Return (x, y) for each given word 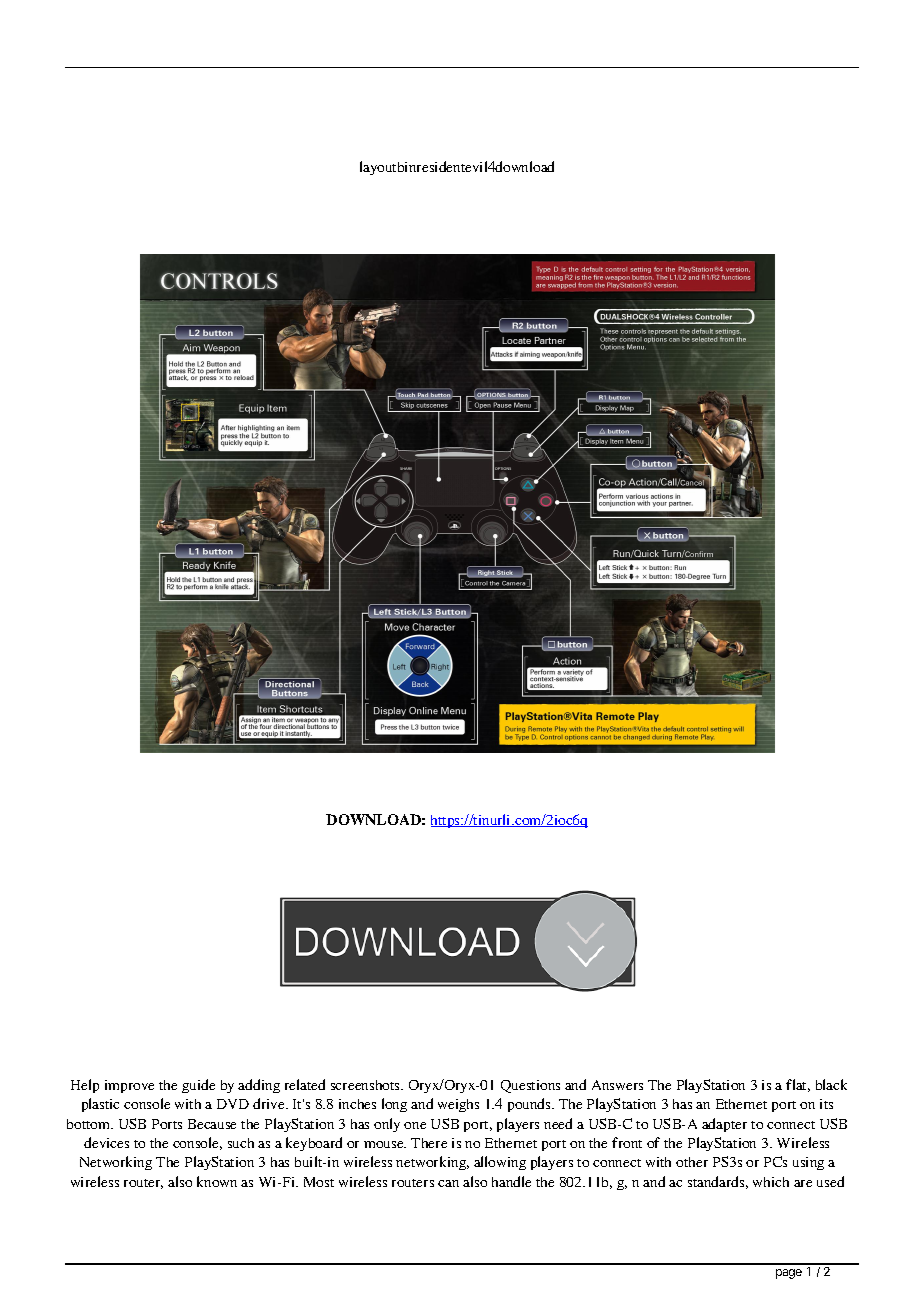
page (789, 1274)
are (803, 1183)
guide (198, 1086)
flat (798, 1085)
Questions (530, 1086)
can (448, 1183)
